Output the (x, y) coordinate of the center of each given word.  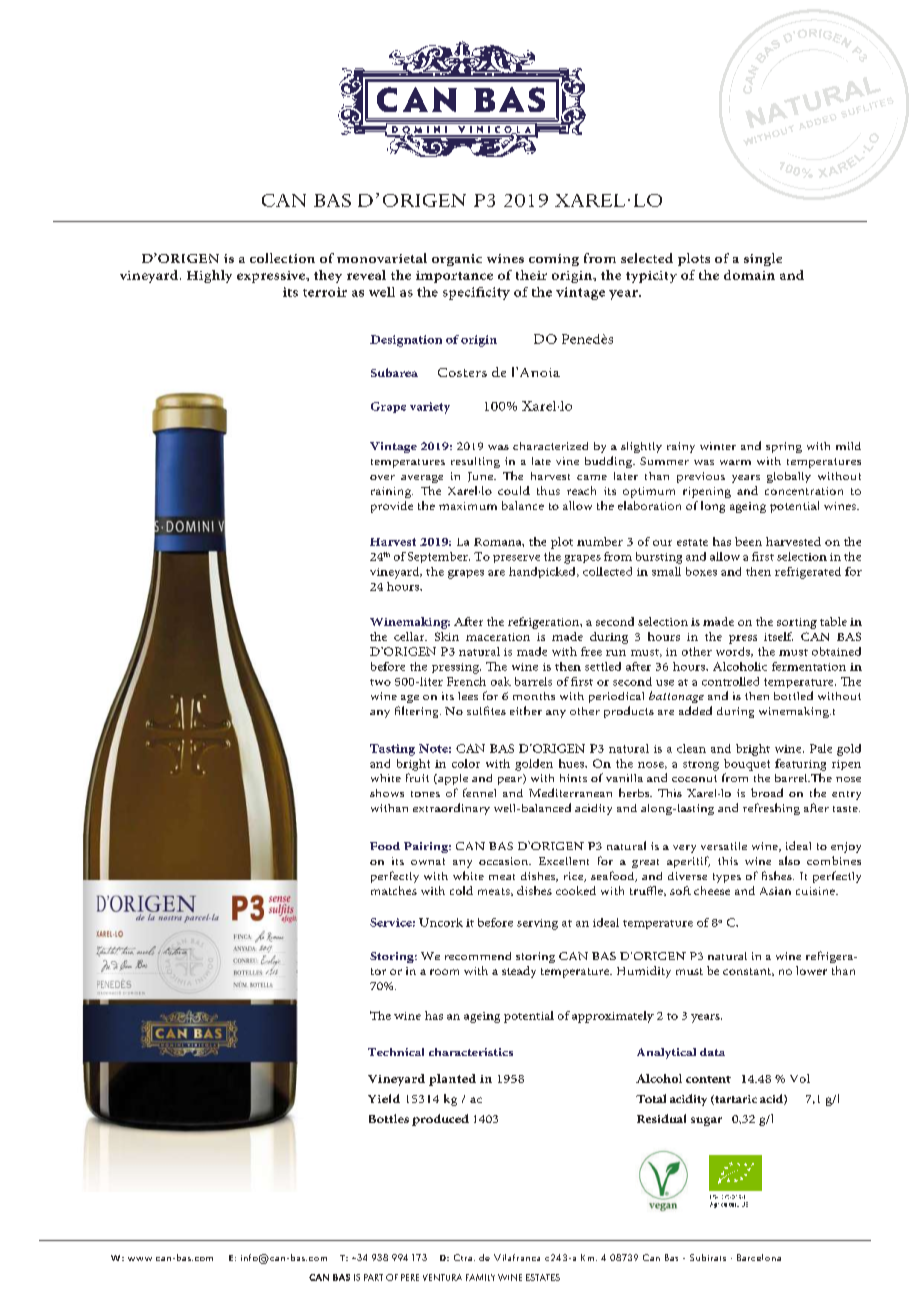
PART (373, 1277)
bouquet (747, 765)
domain (749, 275)
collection (282, 258)
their (531, 275)
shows (387, 793)
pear (511, 779)
